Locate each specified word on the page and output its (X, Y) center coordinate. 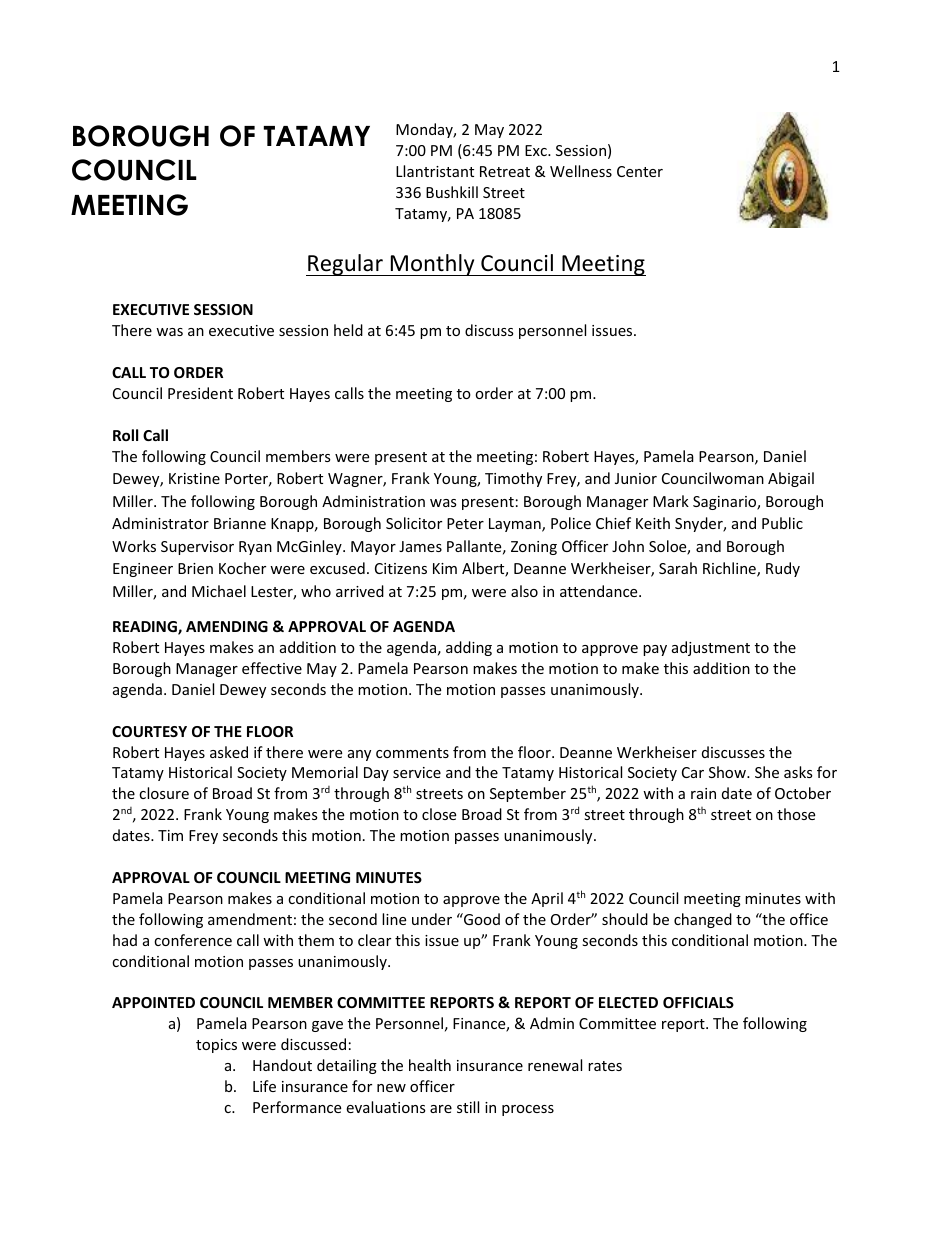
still (468, 1107)
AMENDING (227, 626)
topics (216, 1046)
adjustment (711, 648)
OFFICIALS (698, 1002)
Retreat (505, 171)
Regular (345, 265)
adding (469, 648)
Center (640, 171)
